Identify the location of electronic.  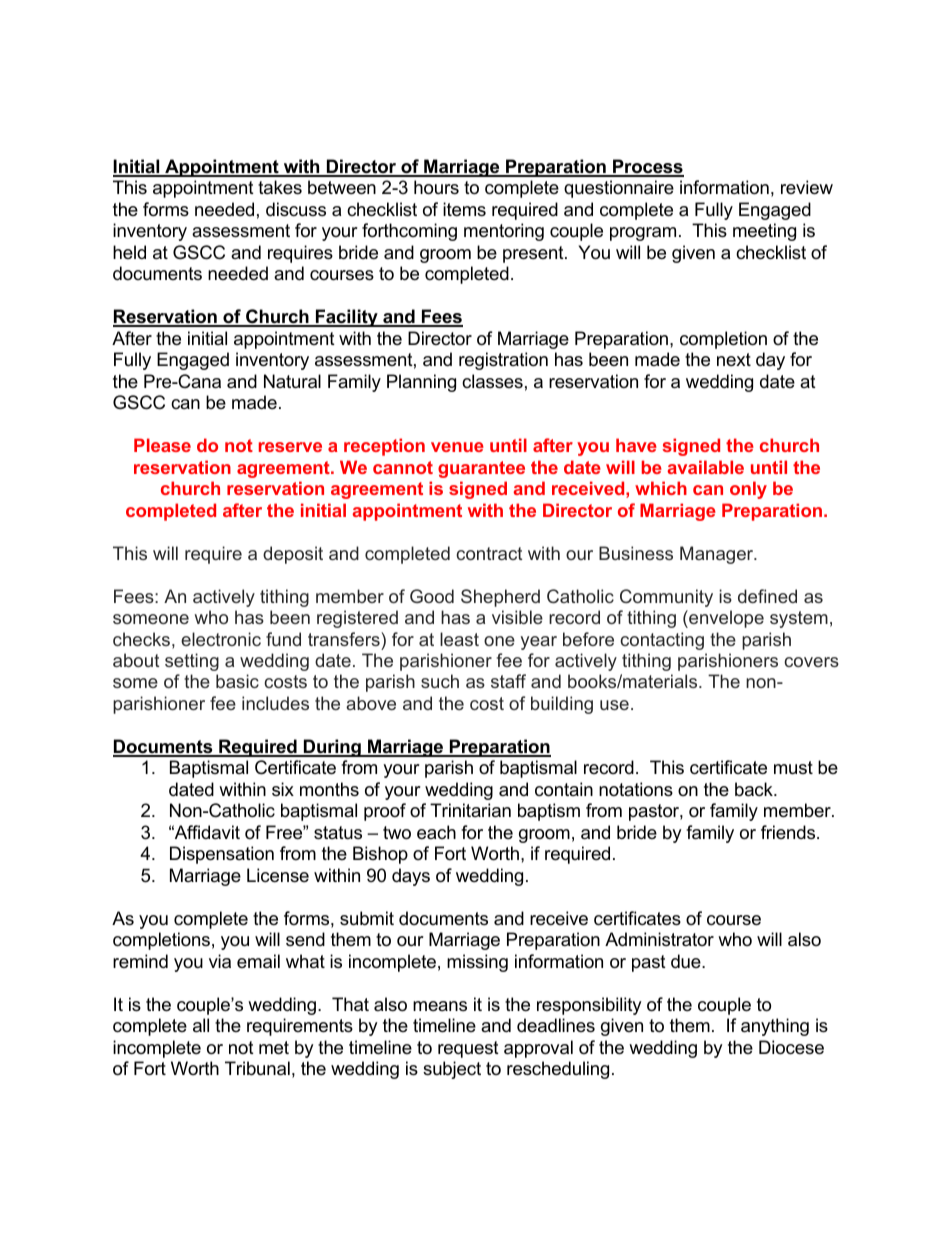
(221, 639).
